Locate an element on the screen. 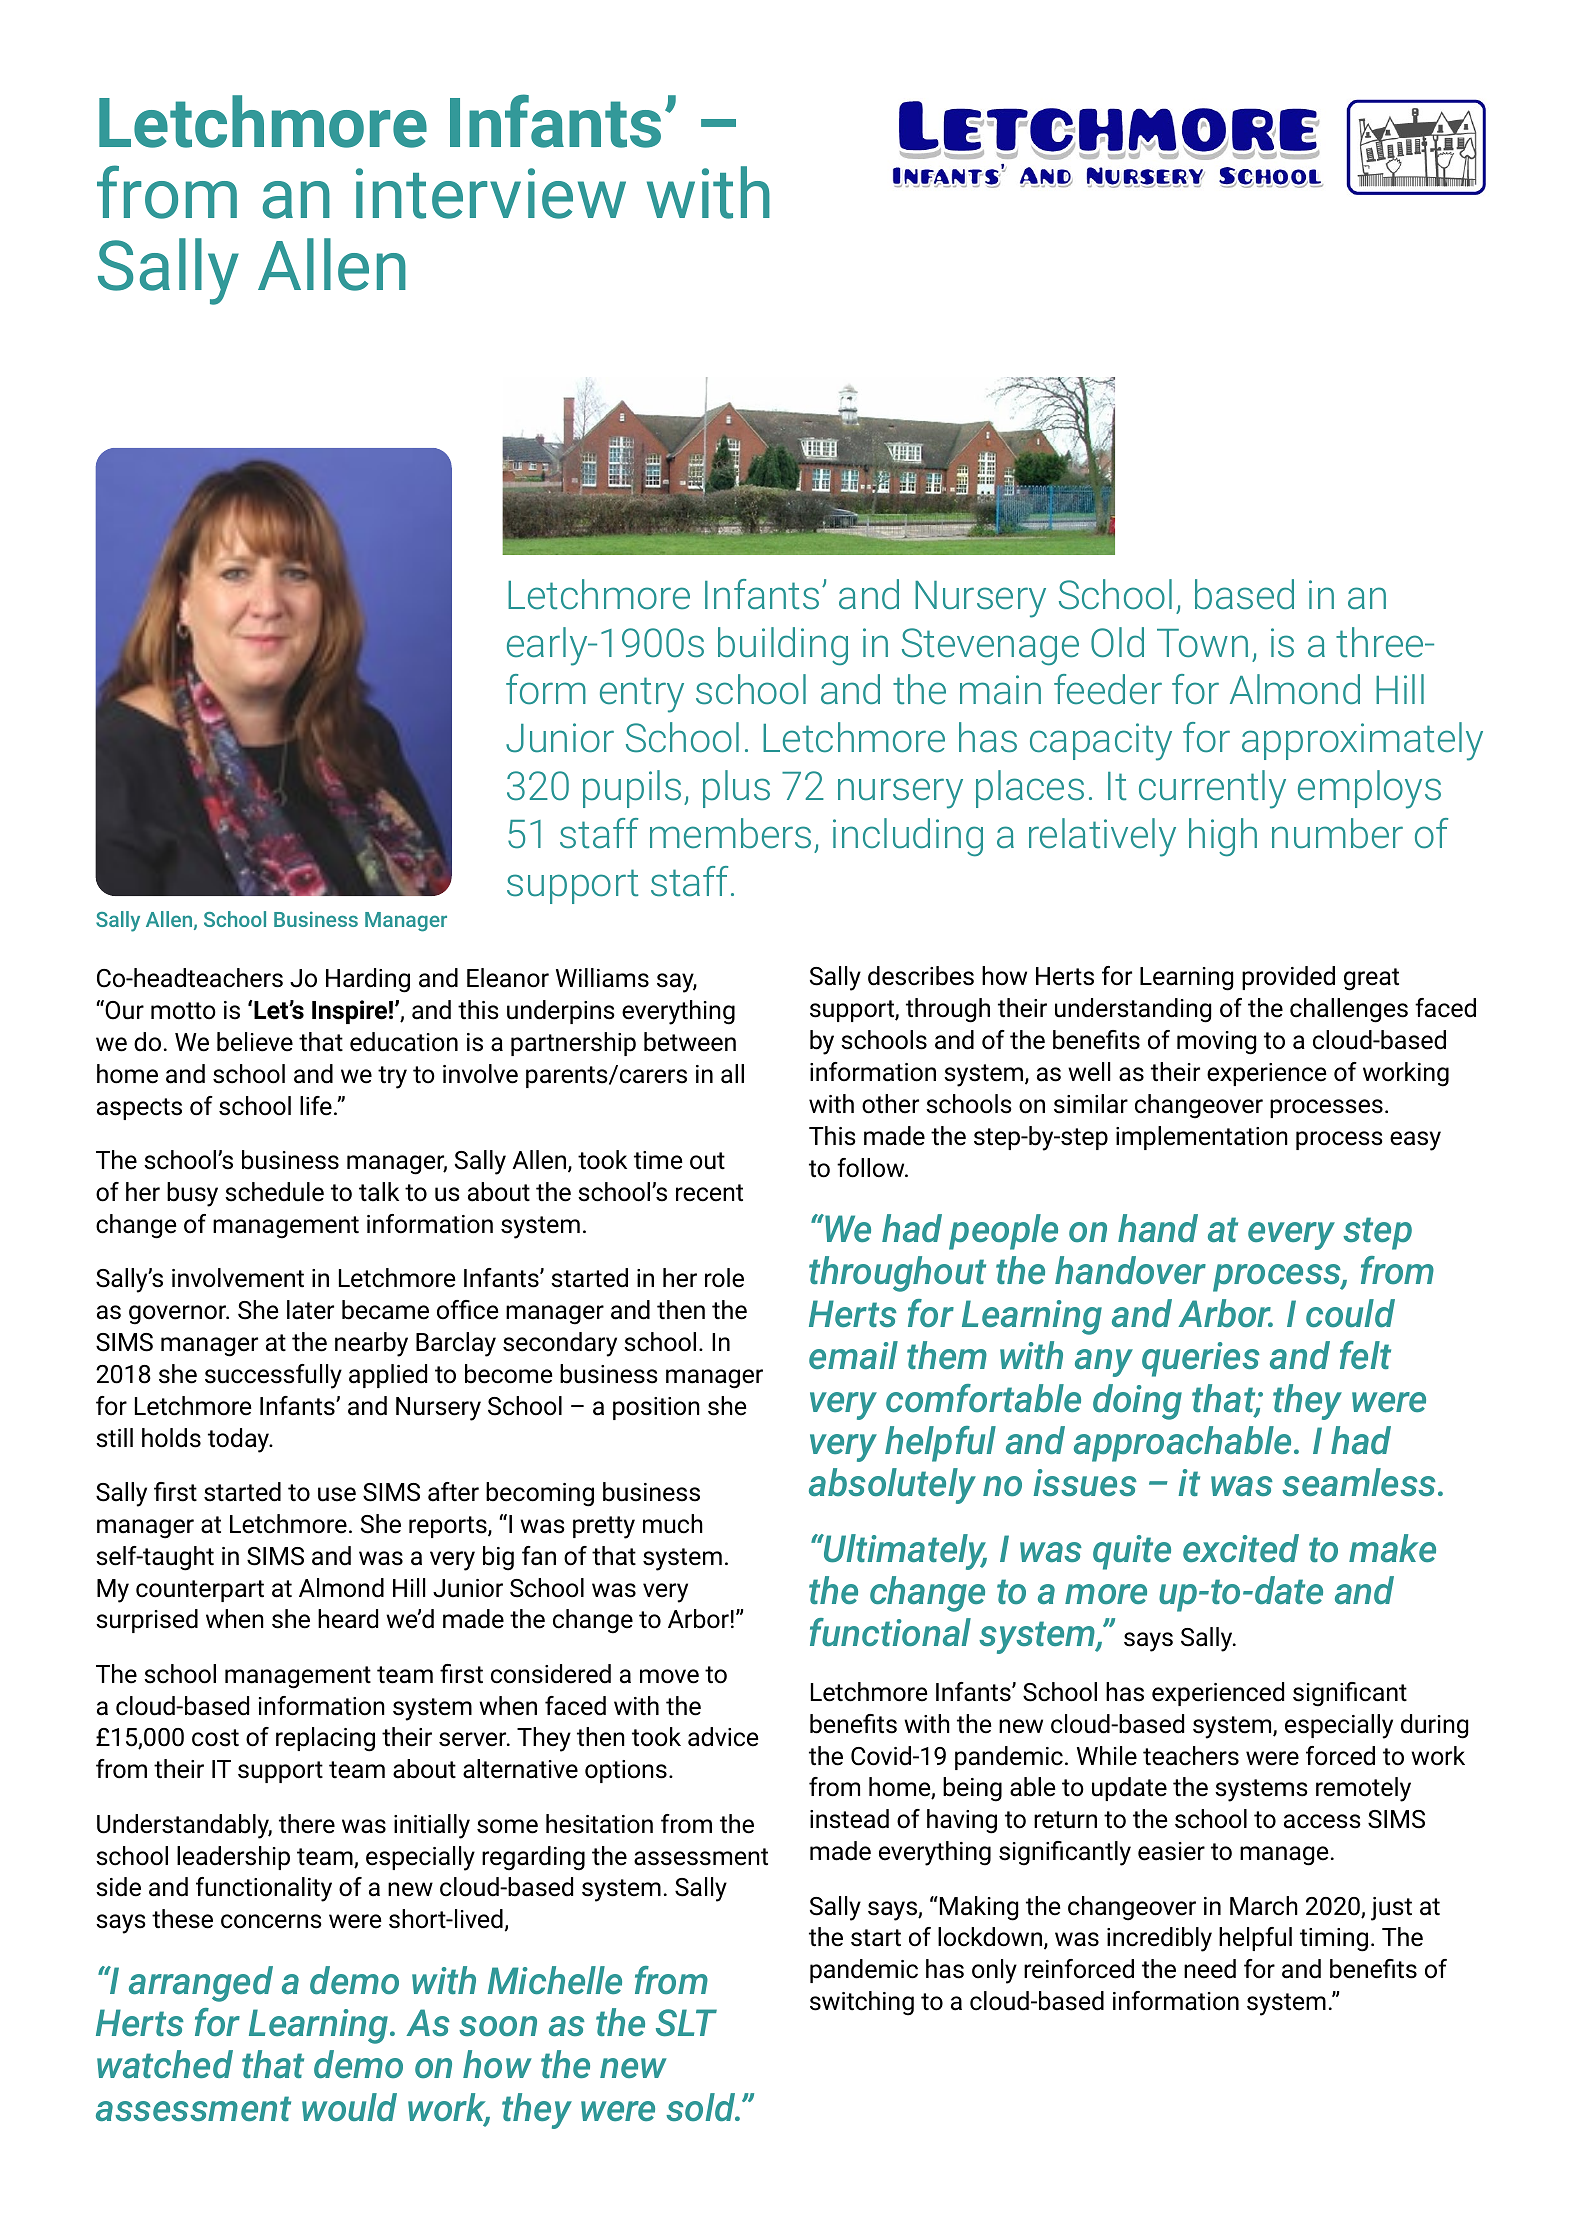 The image size is (1580, 2235). interview is located at coordinates (491, 193).
